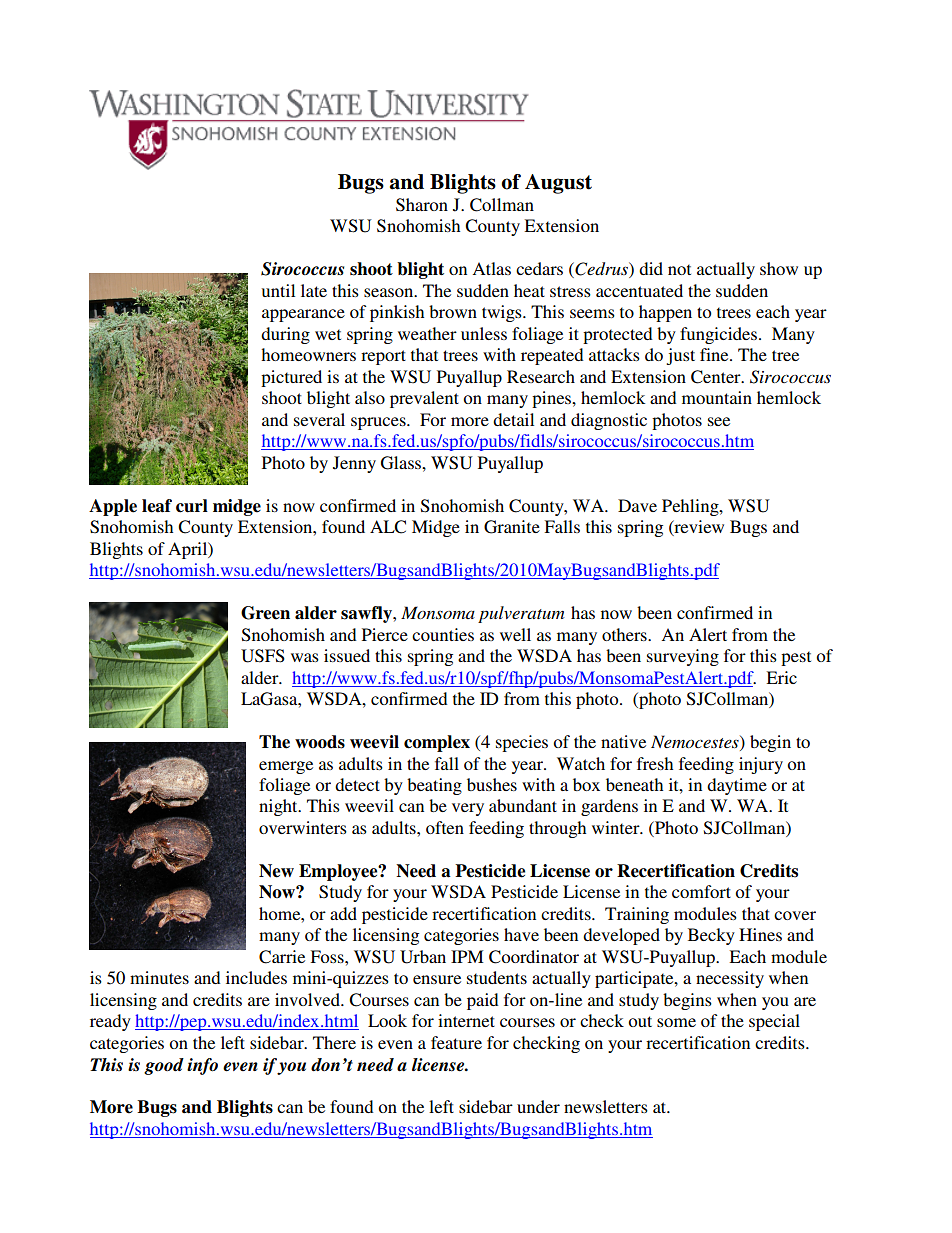 The width and height of the image is (952, 1233). What do you see at coordinates (278, 290) in the image?
I see `until` at bounding box center [278, 290].
